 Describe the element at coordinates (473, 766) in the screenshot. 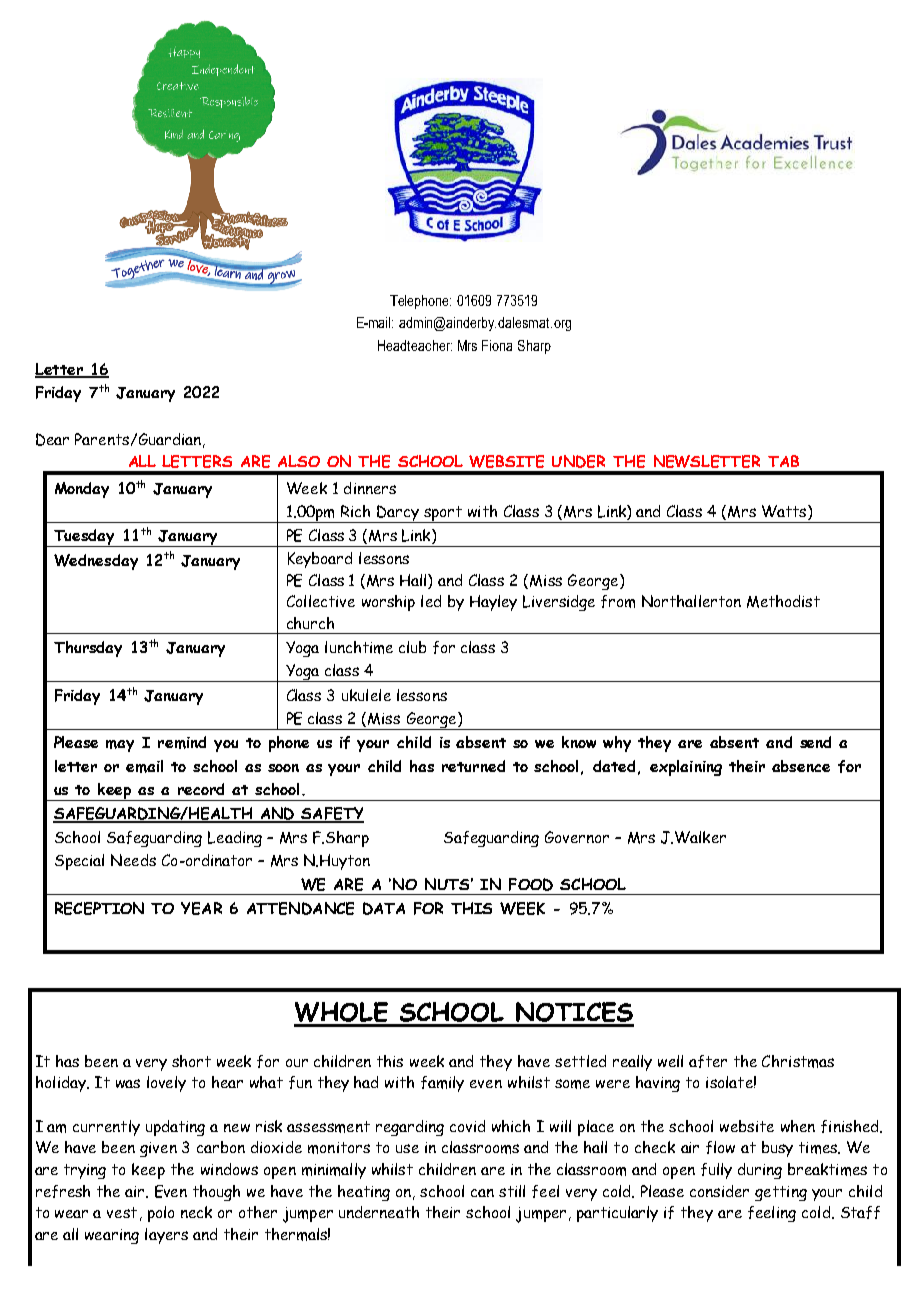

I see `returned` at that location.
